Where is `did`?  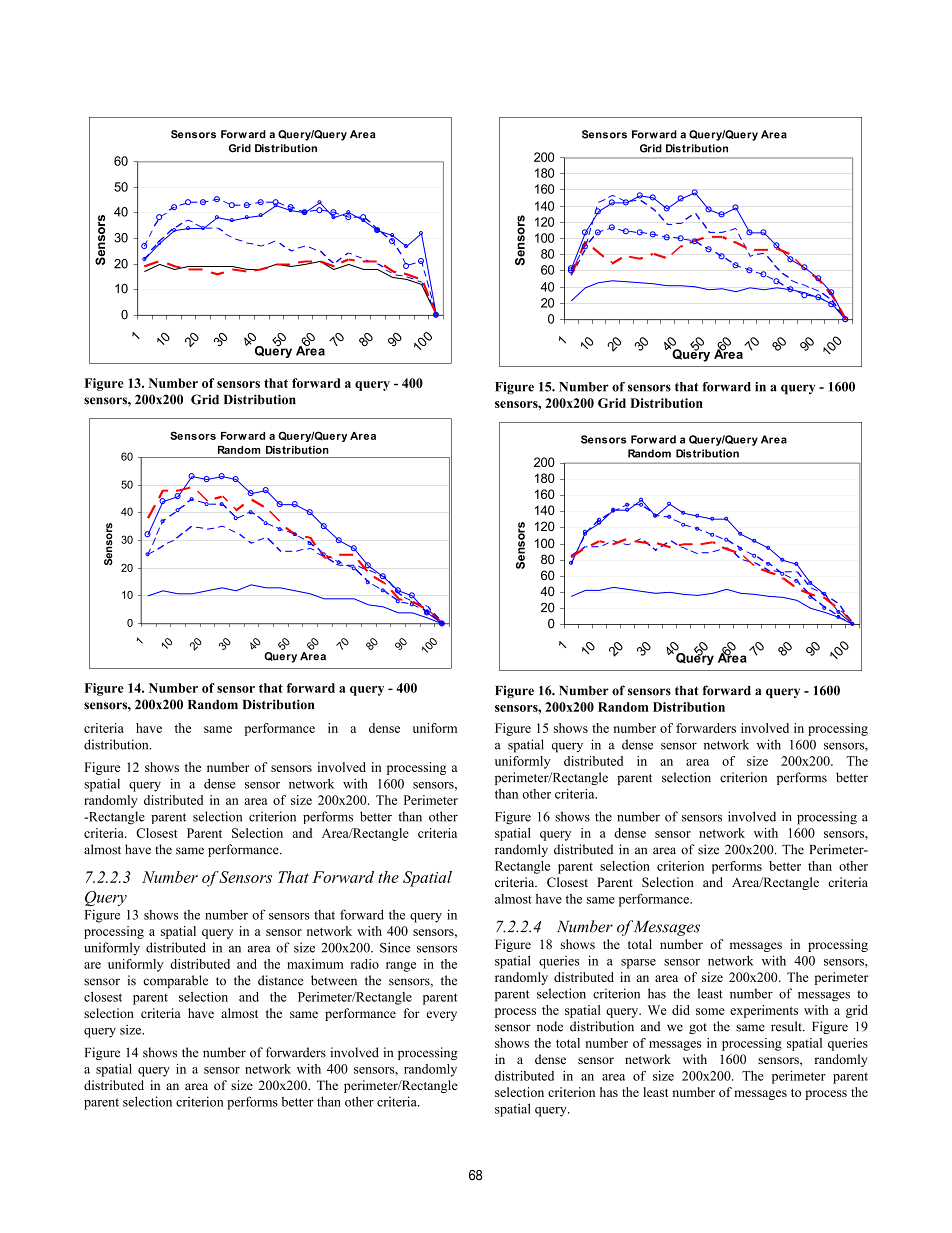 did is located at coordinates (681, 1010).
